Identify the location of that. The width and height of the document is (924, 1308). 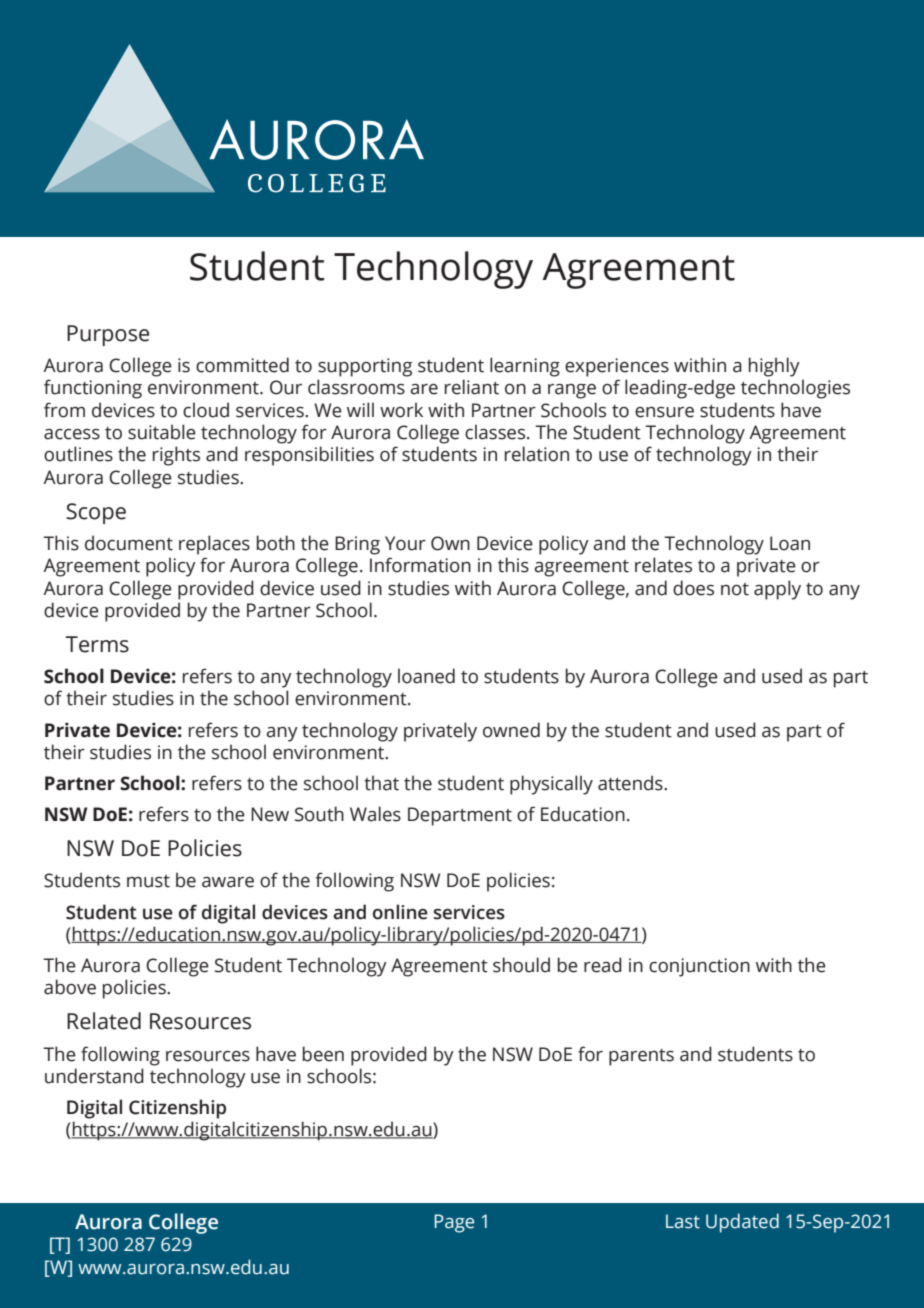
(381, 783).
